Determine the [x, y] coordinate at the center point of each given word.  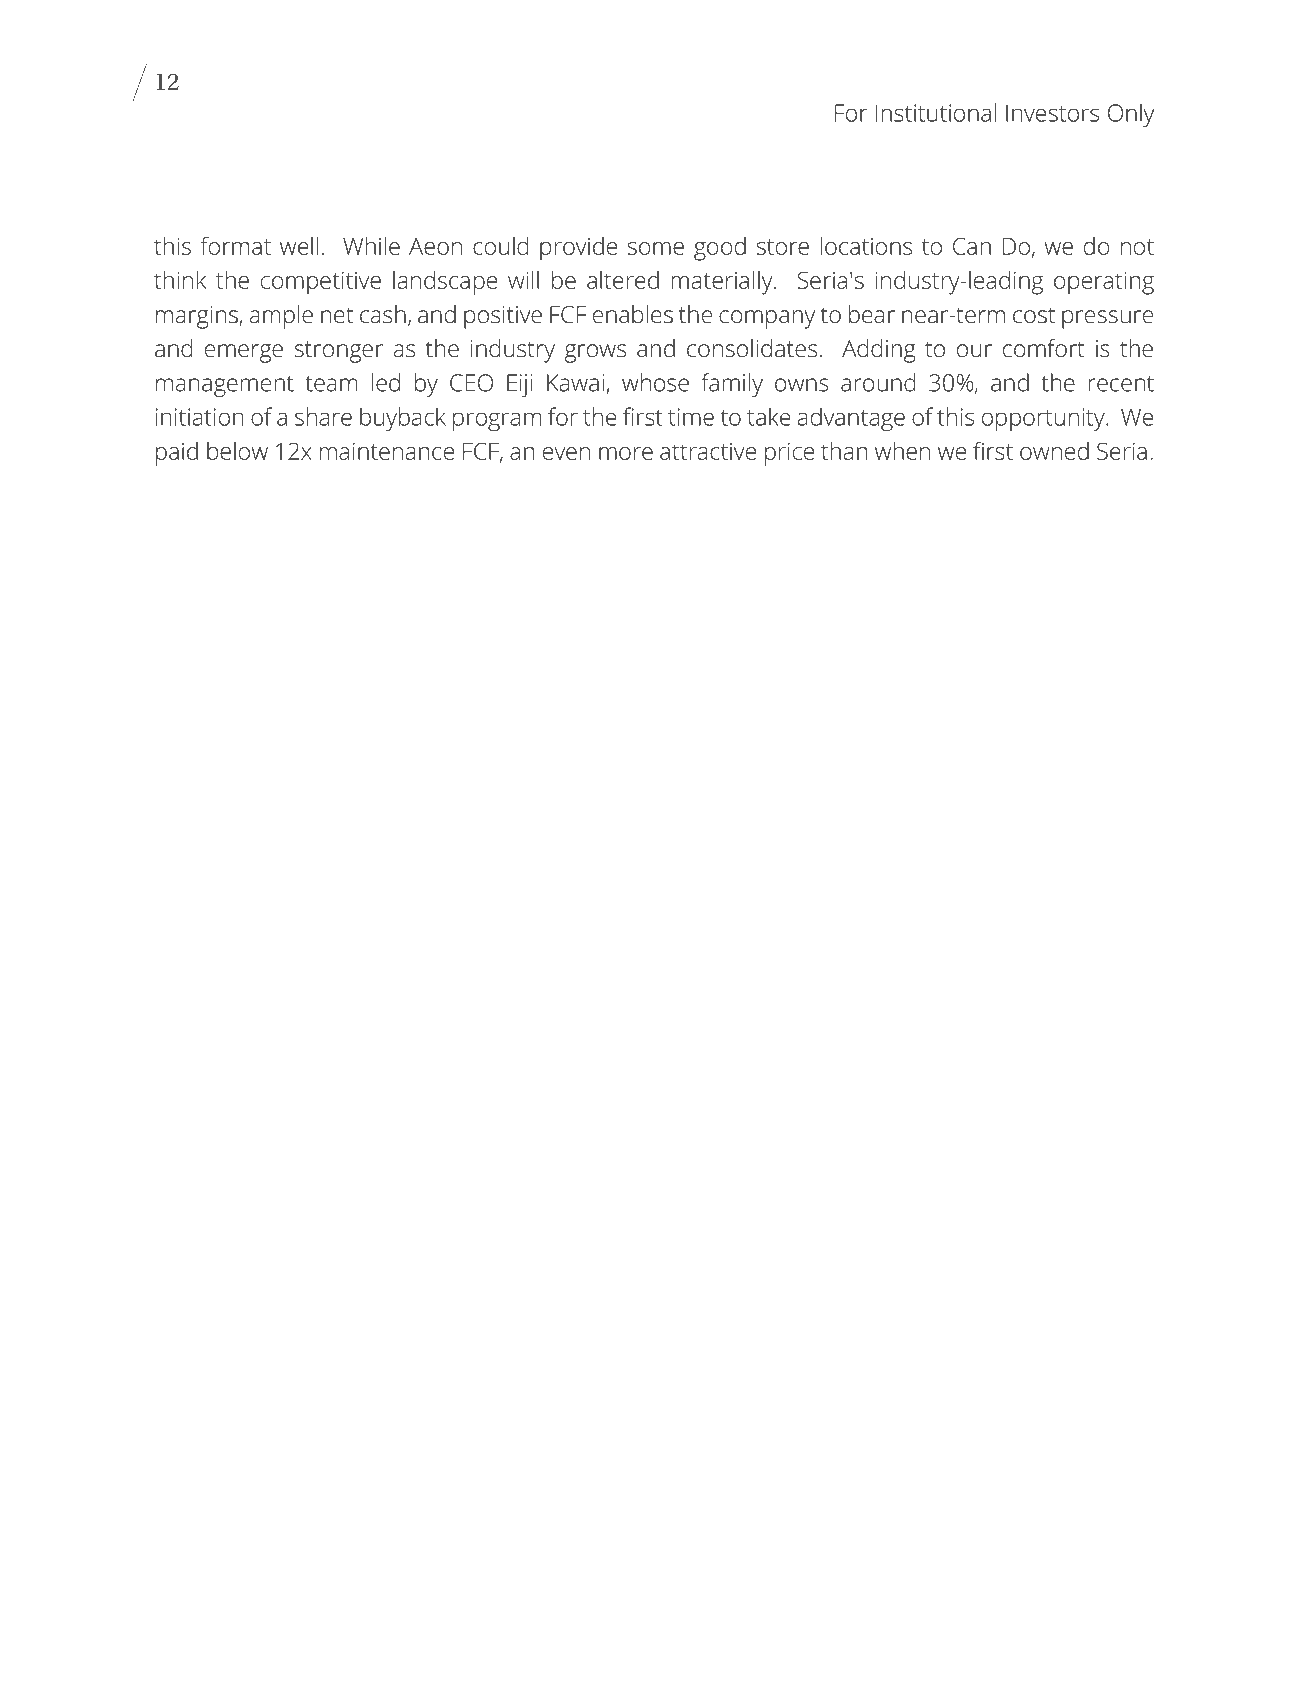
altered [623, 280]
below [237, 451]
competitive [321, 283]
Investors [1052, 113]
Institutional [936, 112]
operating [1104, 283]
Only [1131, 115]
